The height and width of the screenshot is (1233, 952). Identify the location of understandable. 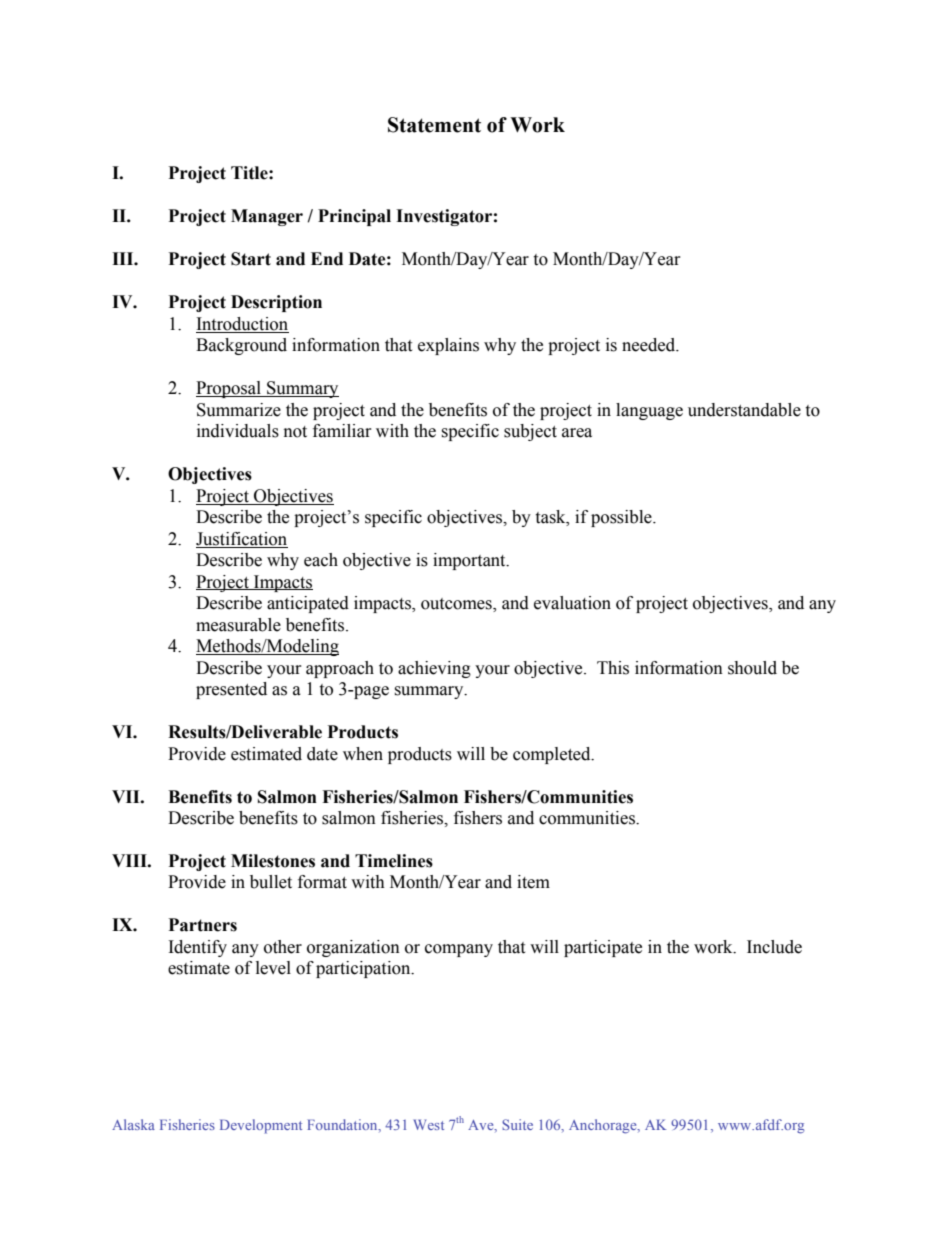
(744, 410).
